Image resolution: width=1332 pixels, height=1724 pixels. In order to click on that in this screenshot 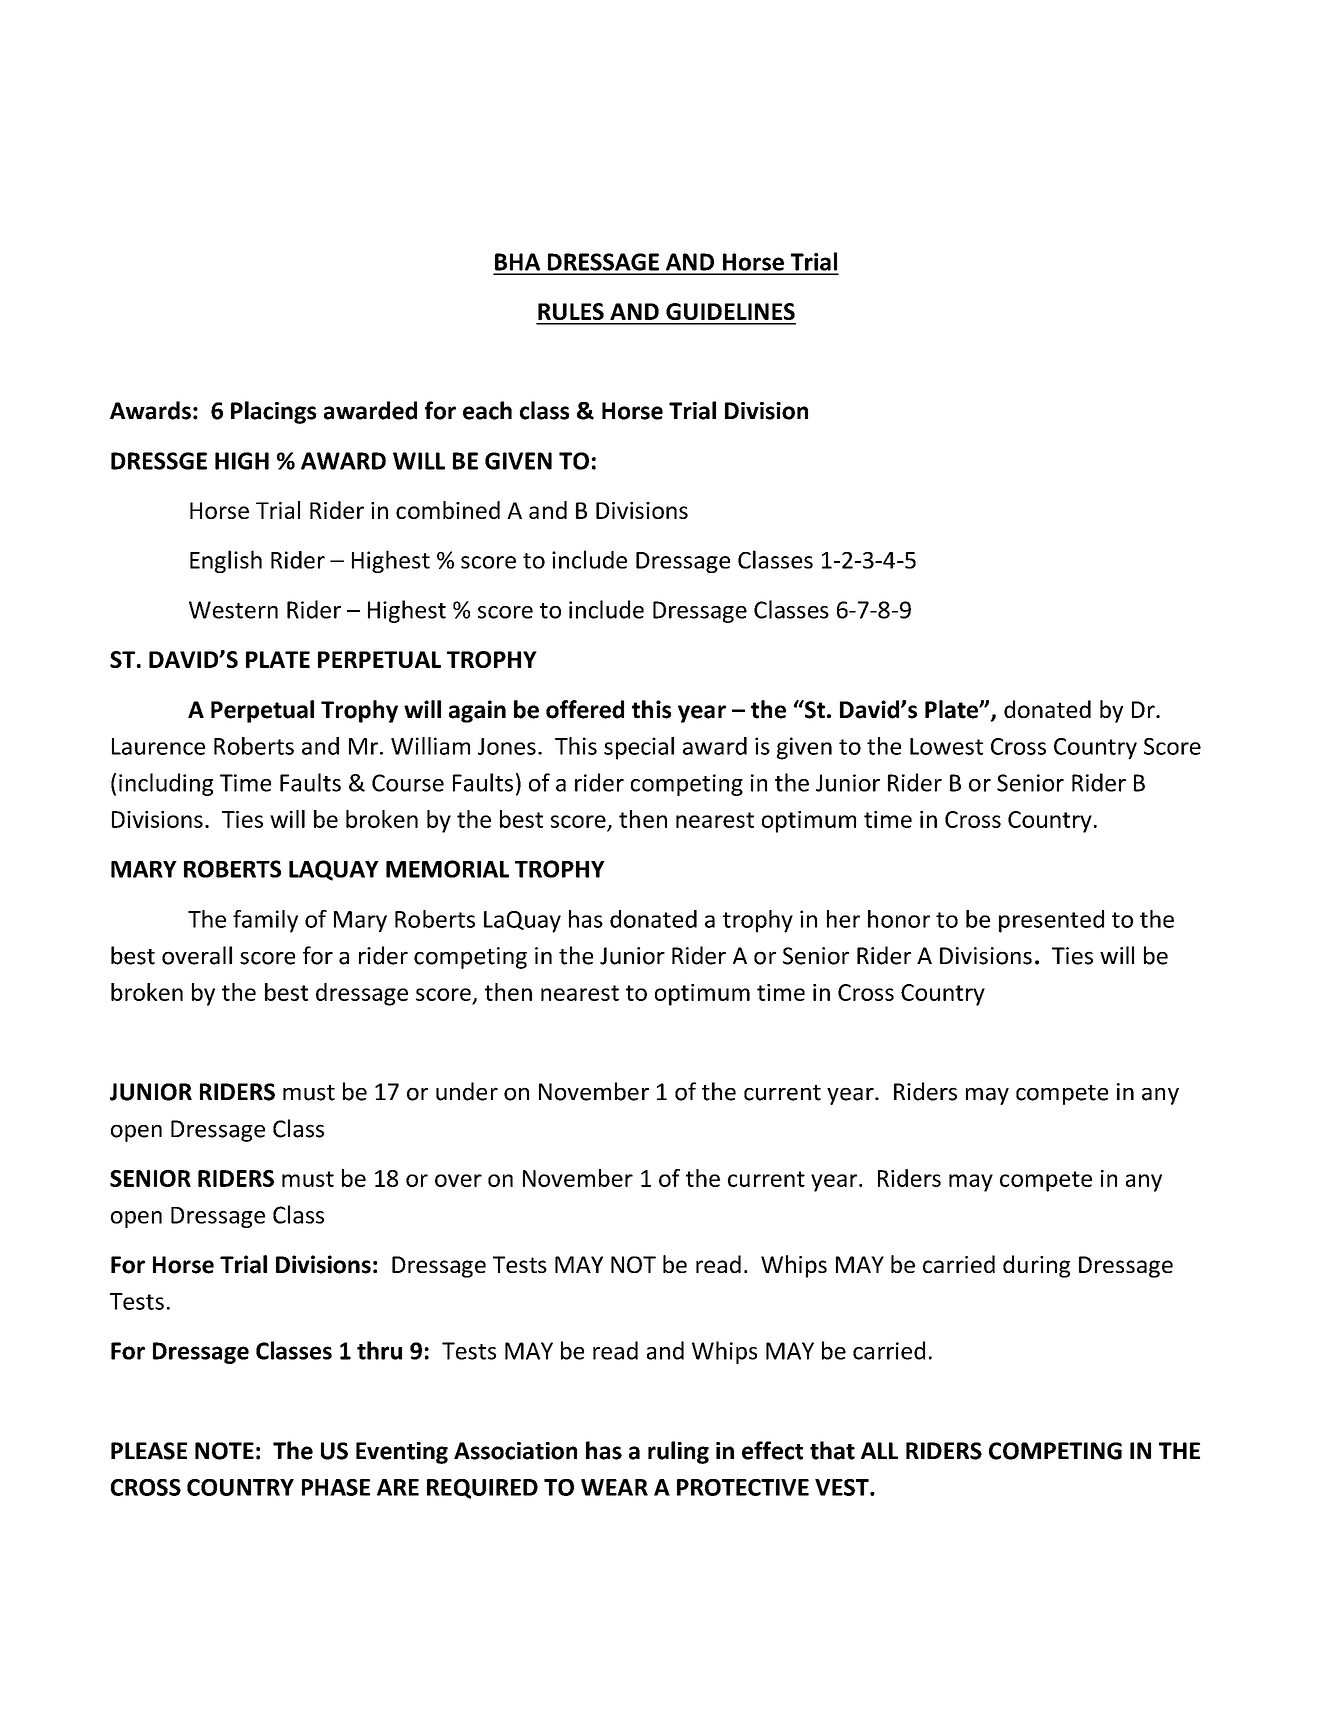, I will do `click(832, 1450)`.
